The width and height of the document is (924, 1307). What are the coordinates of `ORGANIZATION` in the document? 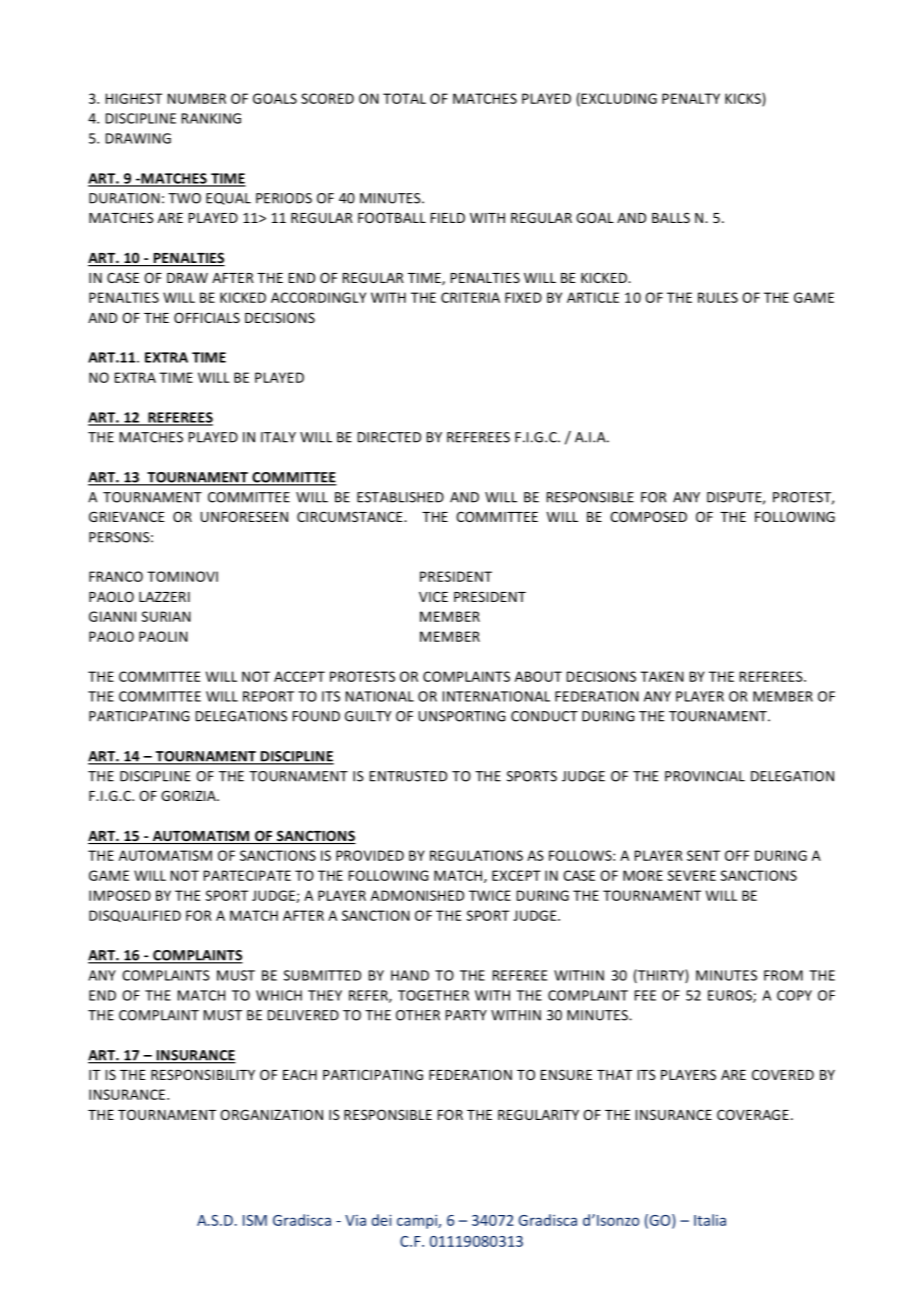 It's located at (271, 1114).
